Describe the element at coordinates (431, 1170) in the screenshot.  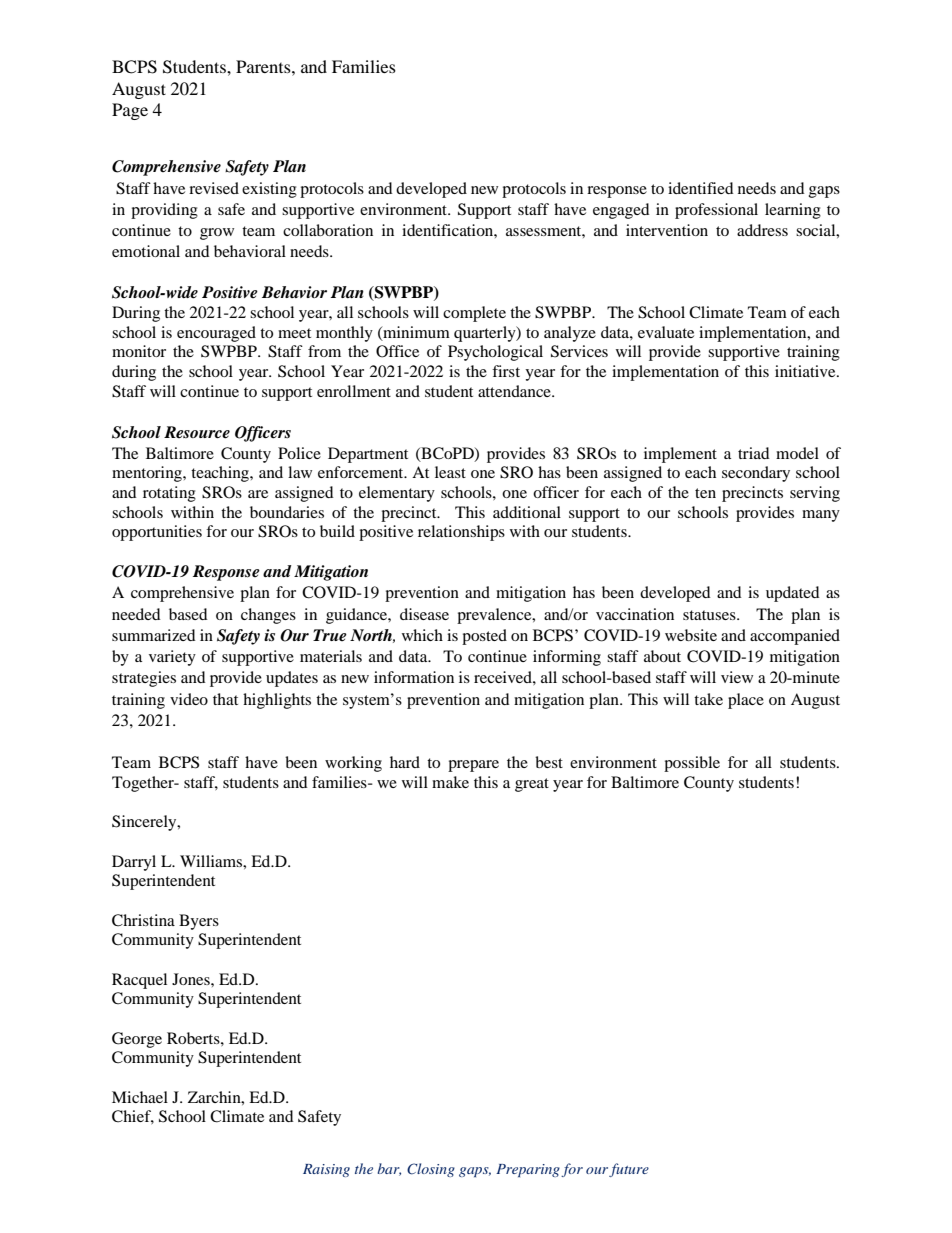
I see `Closing` at that location.
